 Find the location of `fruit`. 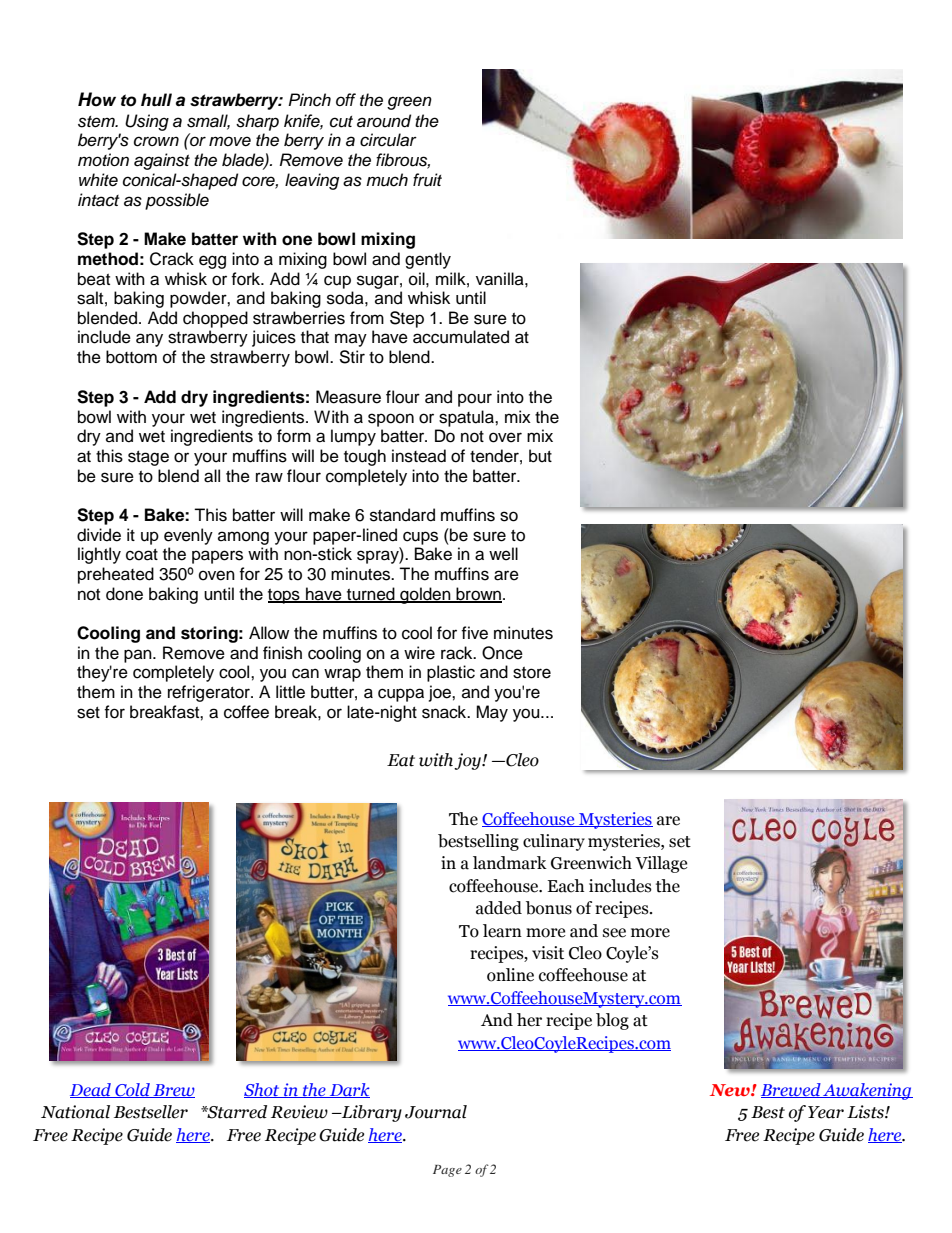

fruit is located at coordinates (427, 180).
